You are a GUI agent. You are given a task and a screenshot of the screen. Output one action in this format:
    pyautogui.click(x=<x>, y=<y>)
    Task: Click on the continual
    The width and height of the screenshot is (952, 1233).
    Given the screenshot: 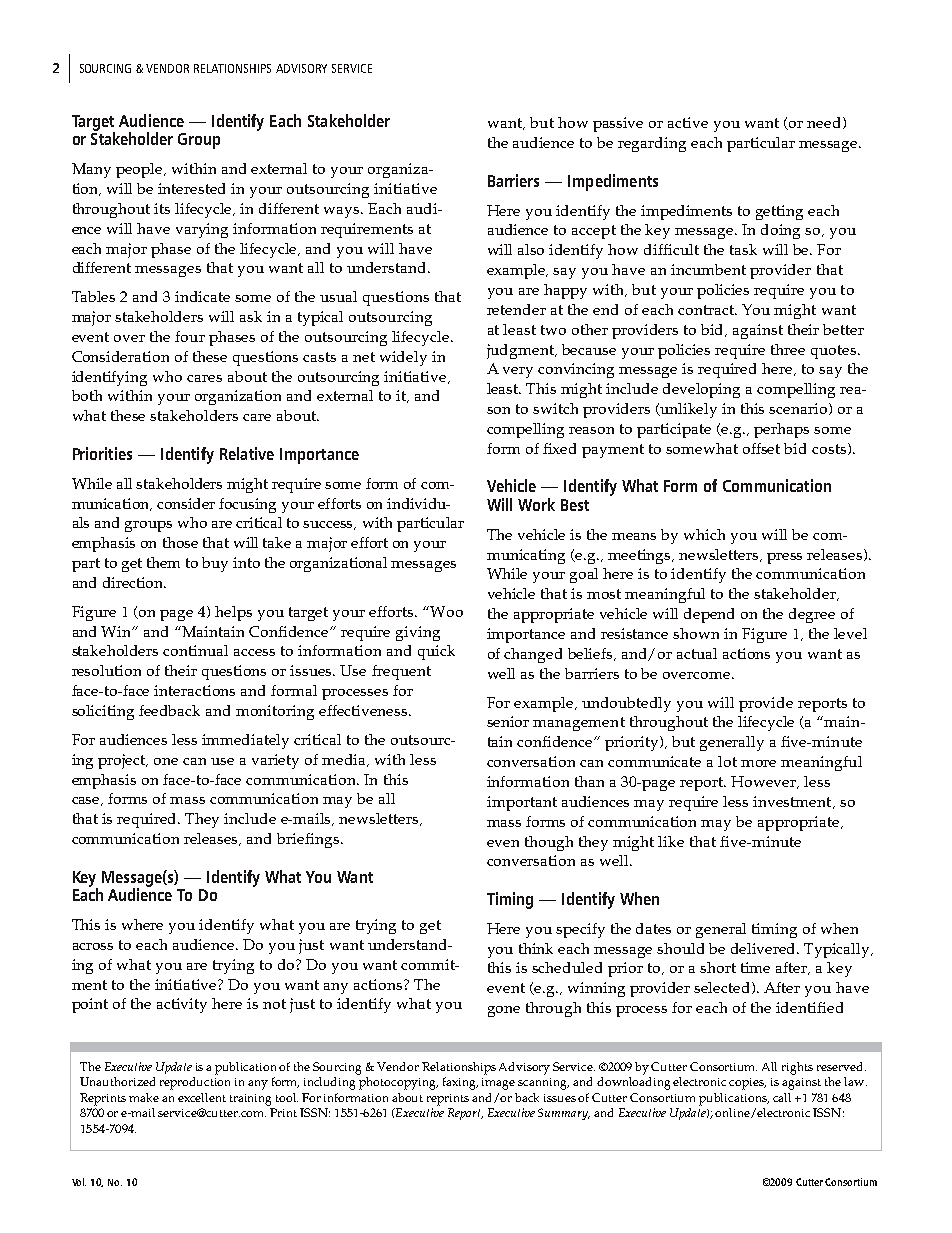 What is the action you would take?
    pyautogui.click(x=195, y=650)
